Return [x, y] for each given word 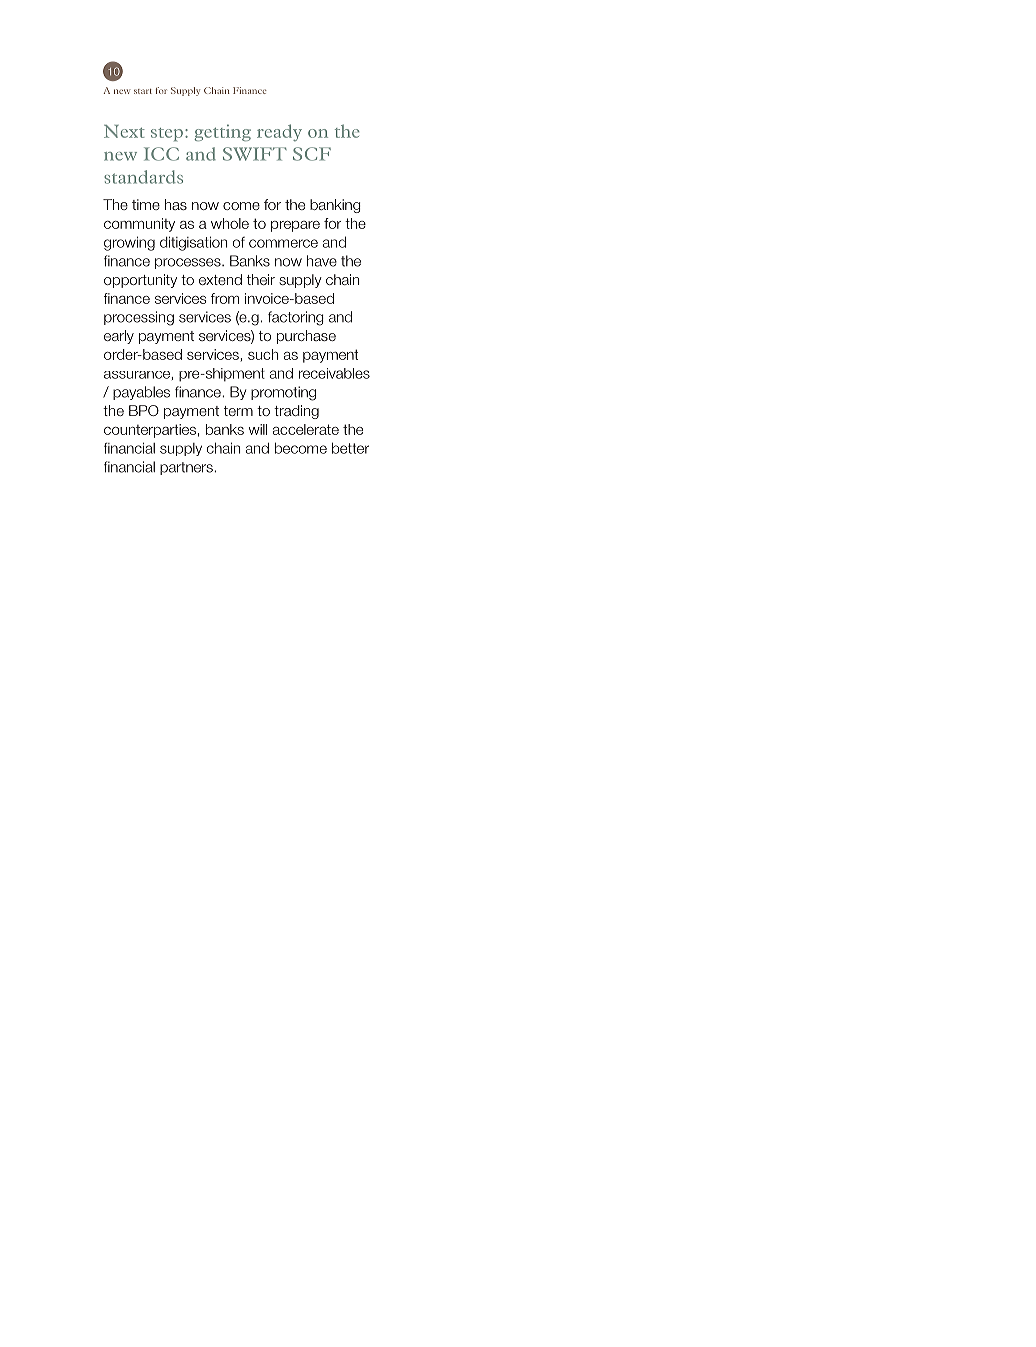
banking [335, 206]
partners [187, 468]
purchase [306, 337]
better [350, 448]
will [258, 429]
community [139, 225]
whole [230, 223]
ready [279, 132]
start [143, 91]
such [263, 354]
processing [139, 318]
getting [223, 133]
